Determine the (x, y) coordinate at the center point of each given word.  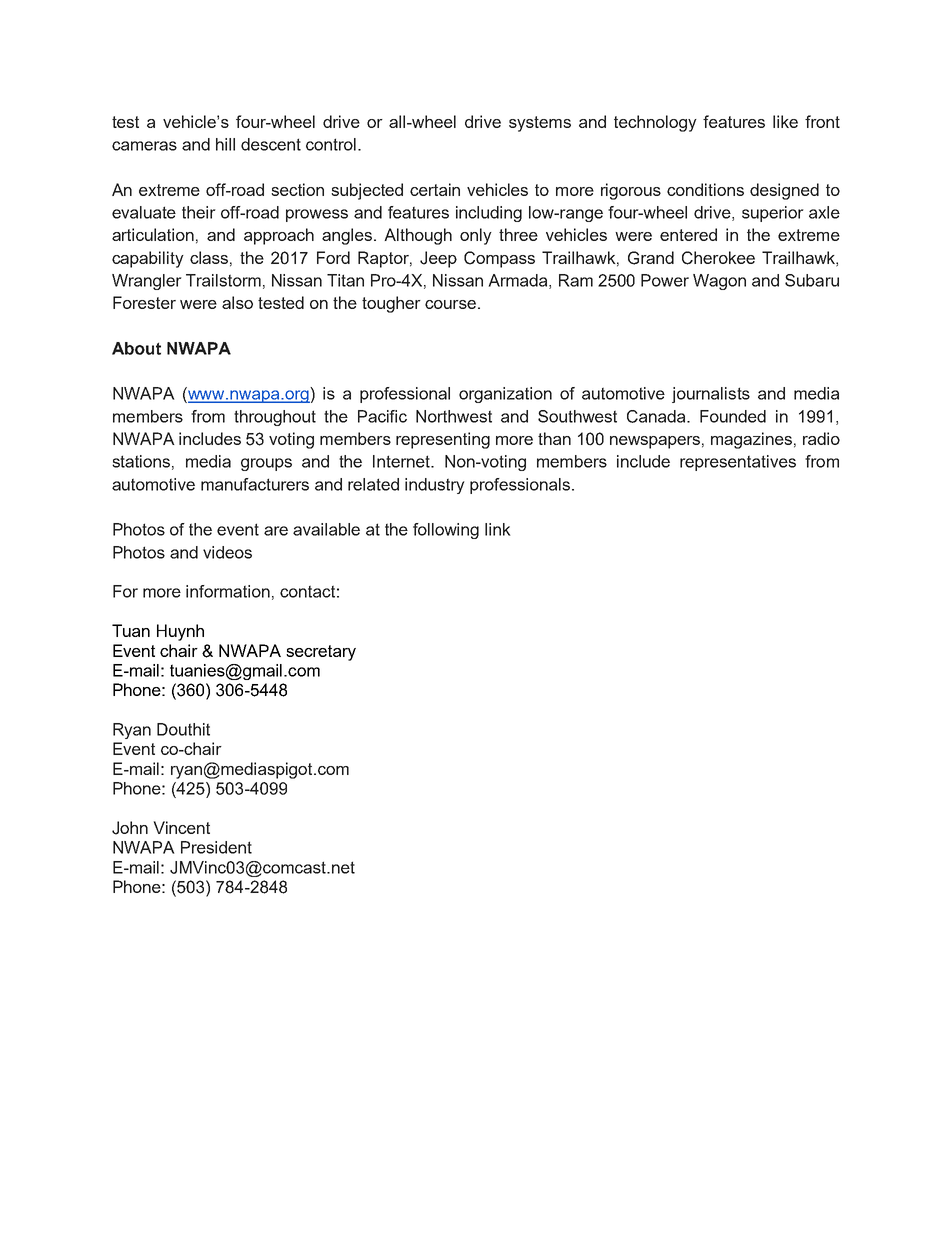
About (136, 348)
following (446, 531)
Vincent (182, 827)
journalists (711, 395)
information (228, 591)
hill (225, 144)
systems (540, 124)
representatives (738, 463)
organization (505, 395)
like (785, 121)
